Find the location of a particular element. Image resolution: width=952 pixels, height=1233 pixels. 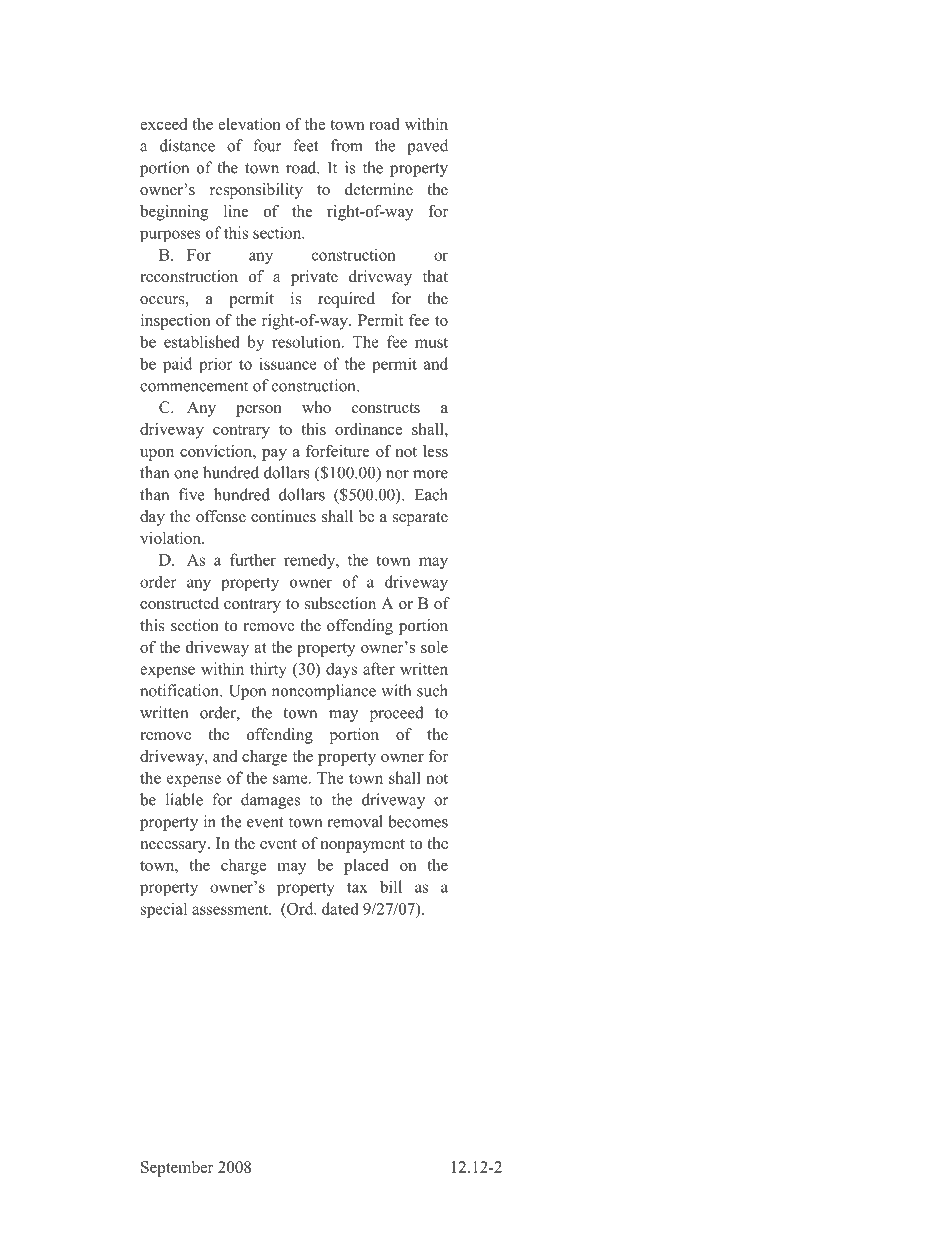

nor is located at coordinates (397, 474).
